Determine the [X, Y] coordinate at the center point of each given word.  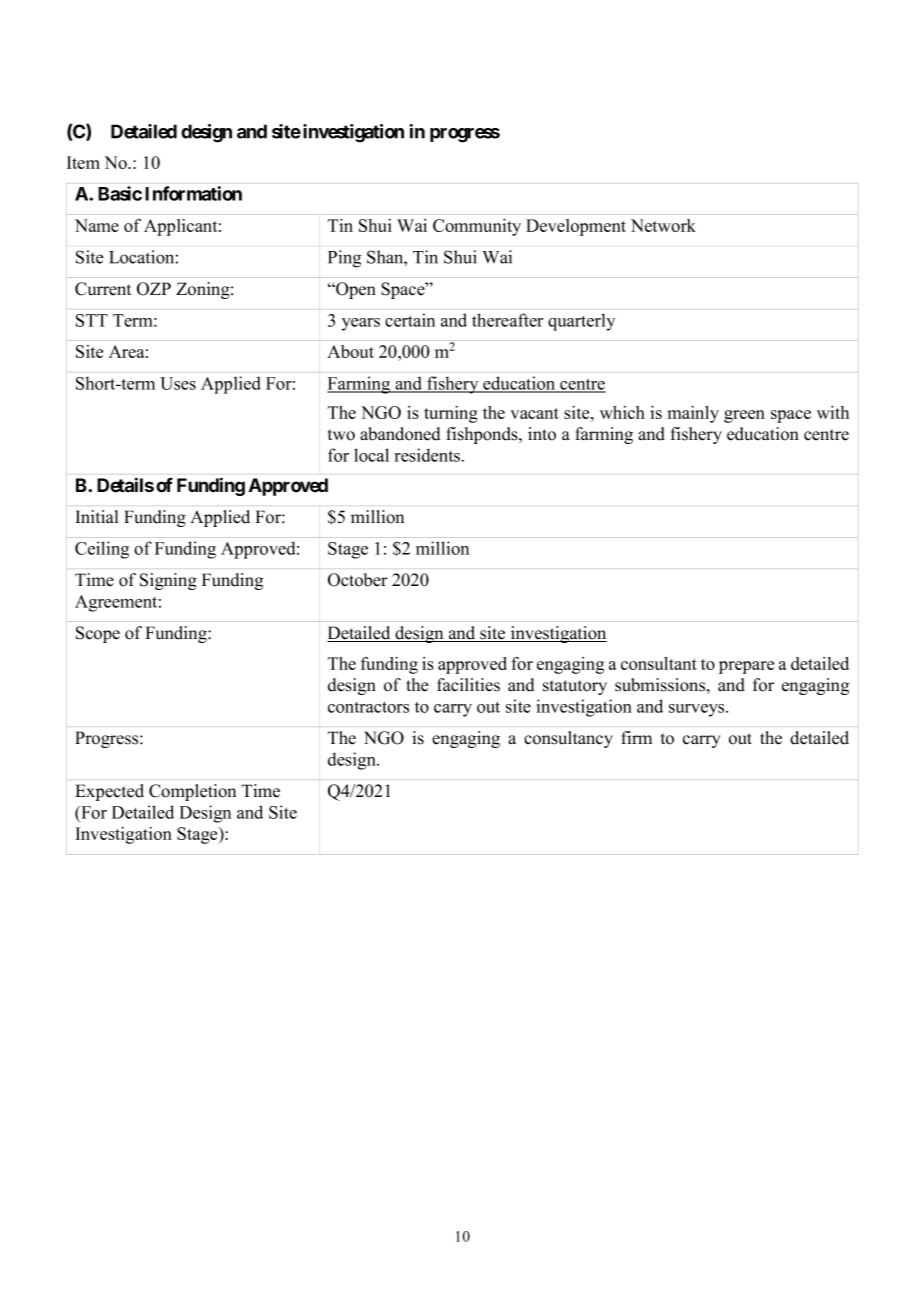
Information [193, 193]
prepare [746, 667]
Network [663, 225]
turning [451, 414]
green [744, 416]
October [358, 580]
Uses [178, 383]
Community [477, 227]
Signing [168, 581]
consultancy [568, 739]
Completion [192, 792]
